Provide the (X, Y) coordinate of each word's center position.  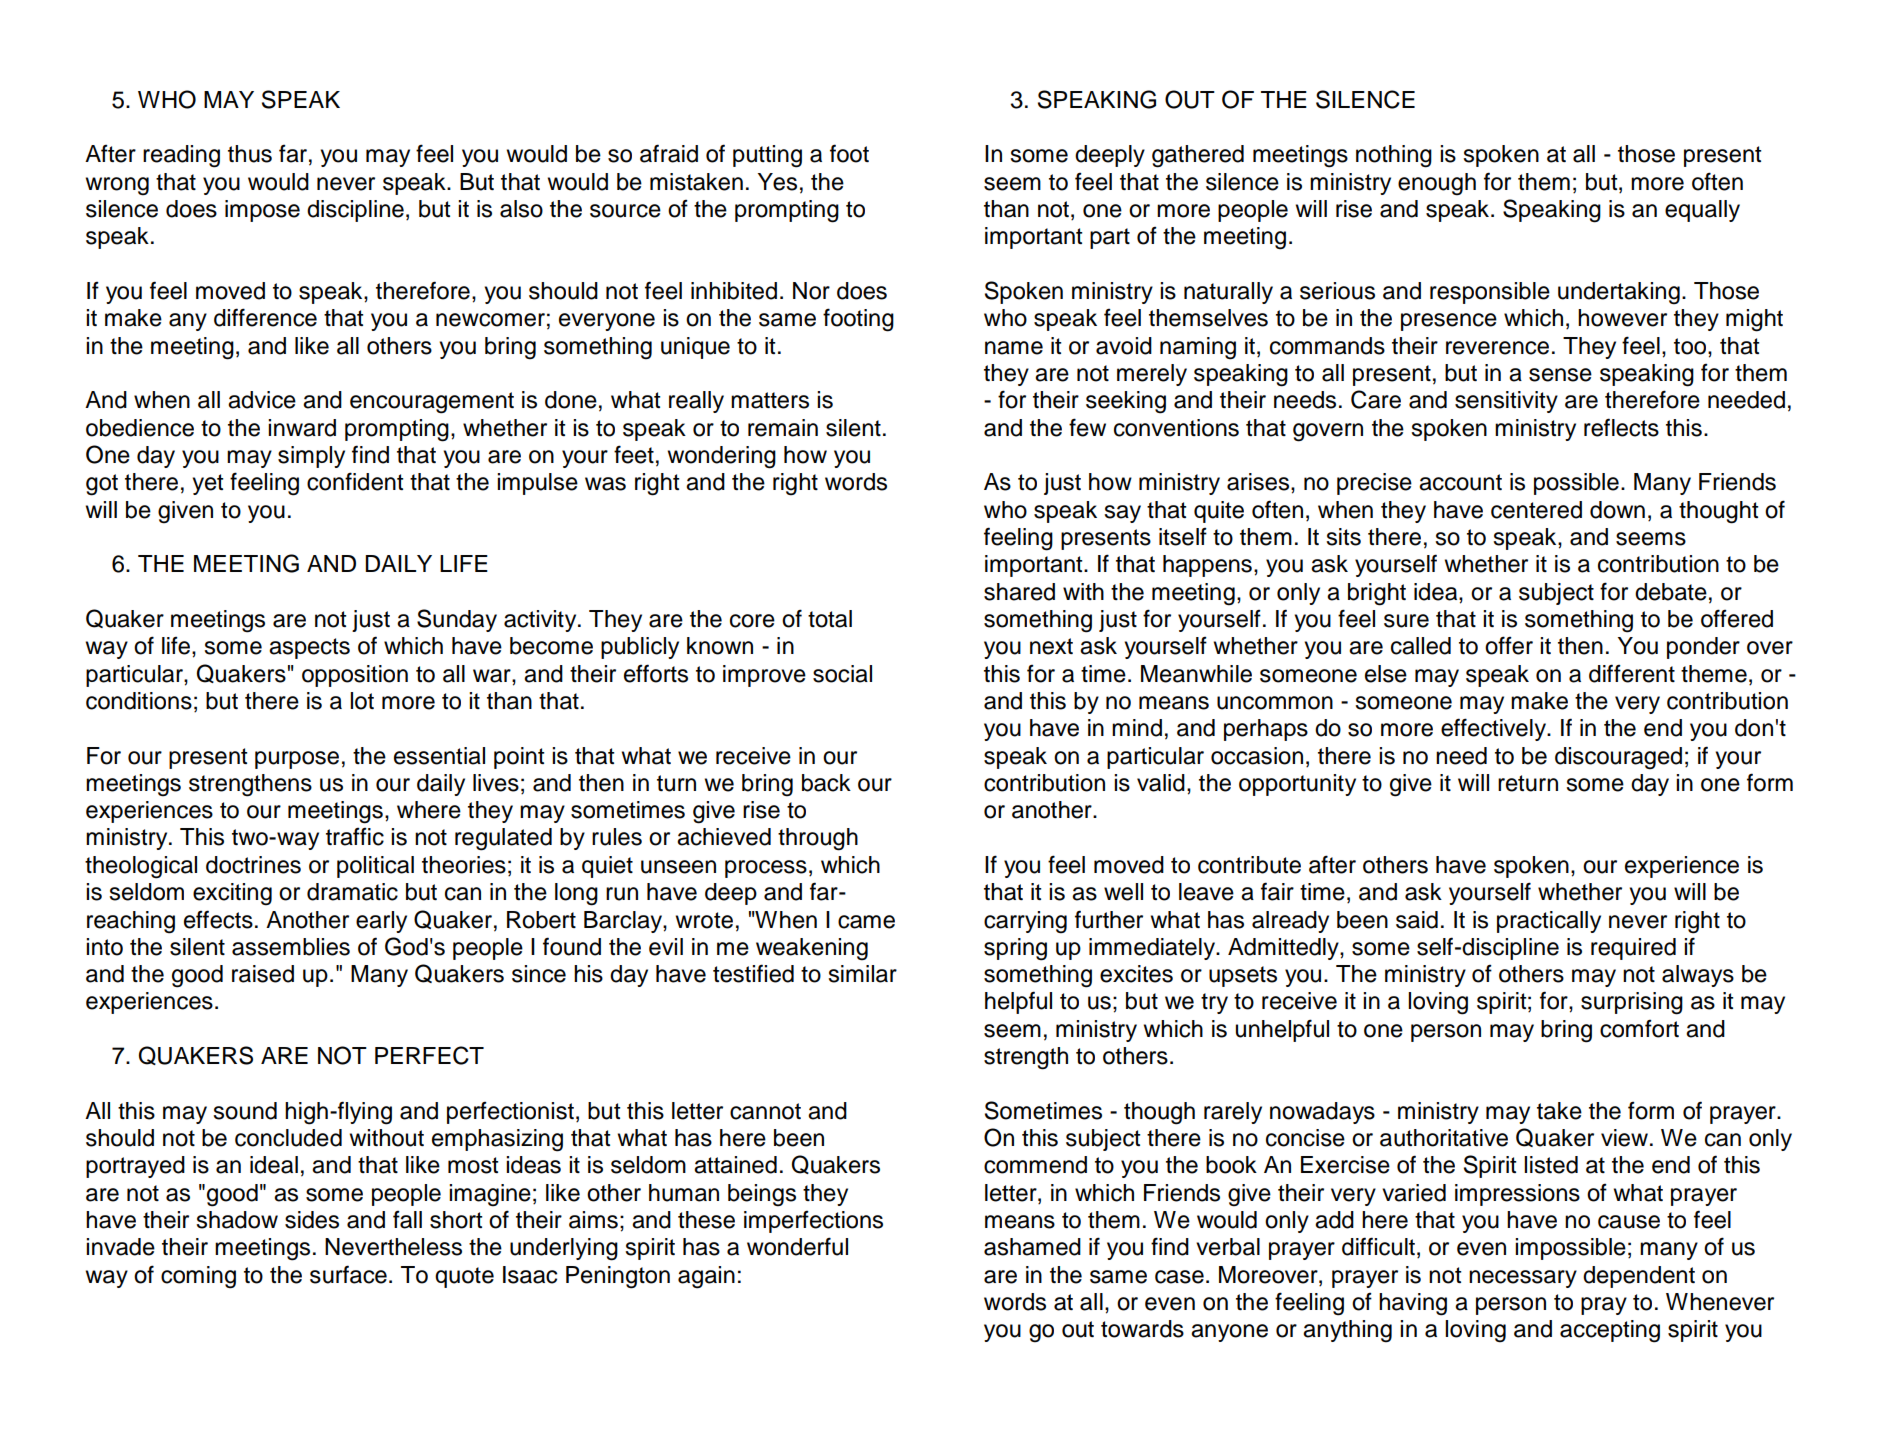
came (866, 922)
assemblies (291, 947)
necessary (1523, 1279)
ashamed (1032, 1247)
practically (1549, 922)
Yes (777, 182)
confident (355, 481)
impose (262, 211)
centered (1536, 510)
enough (1437, 184)
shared (1019, 592)
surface (348, 1274)
